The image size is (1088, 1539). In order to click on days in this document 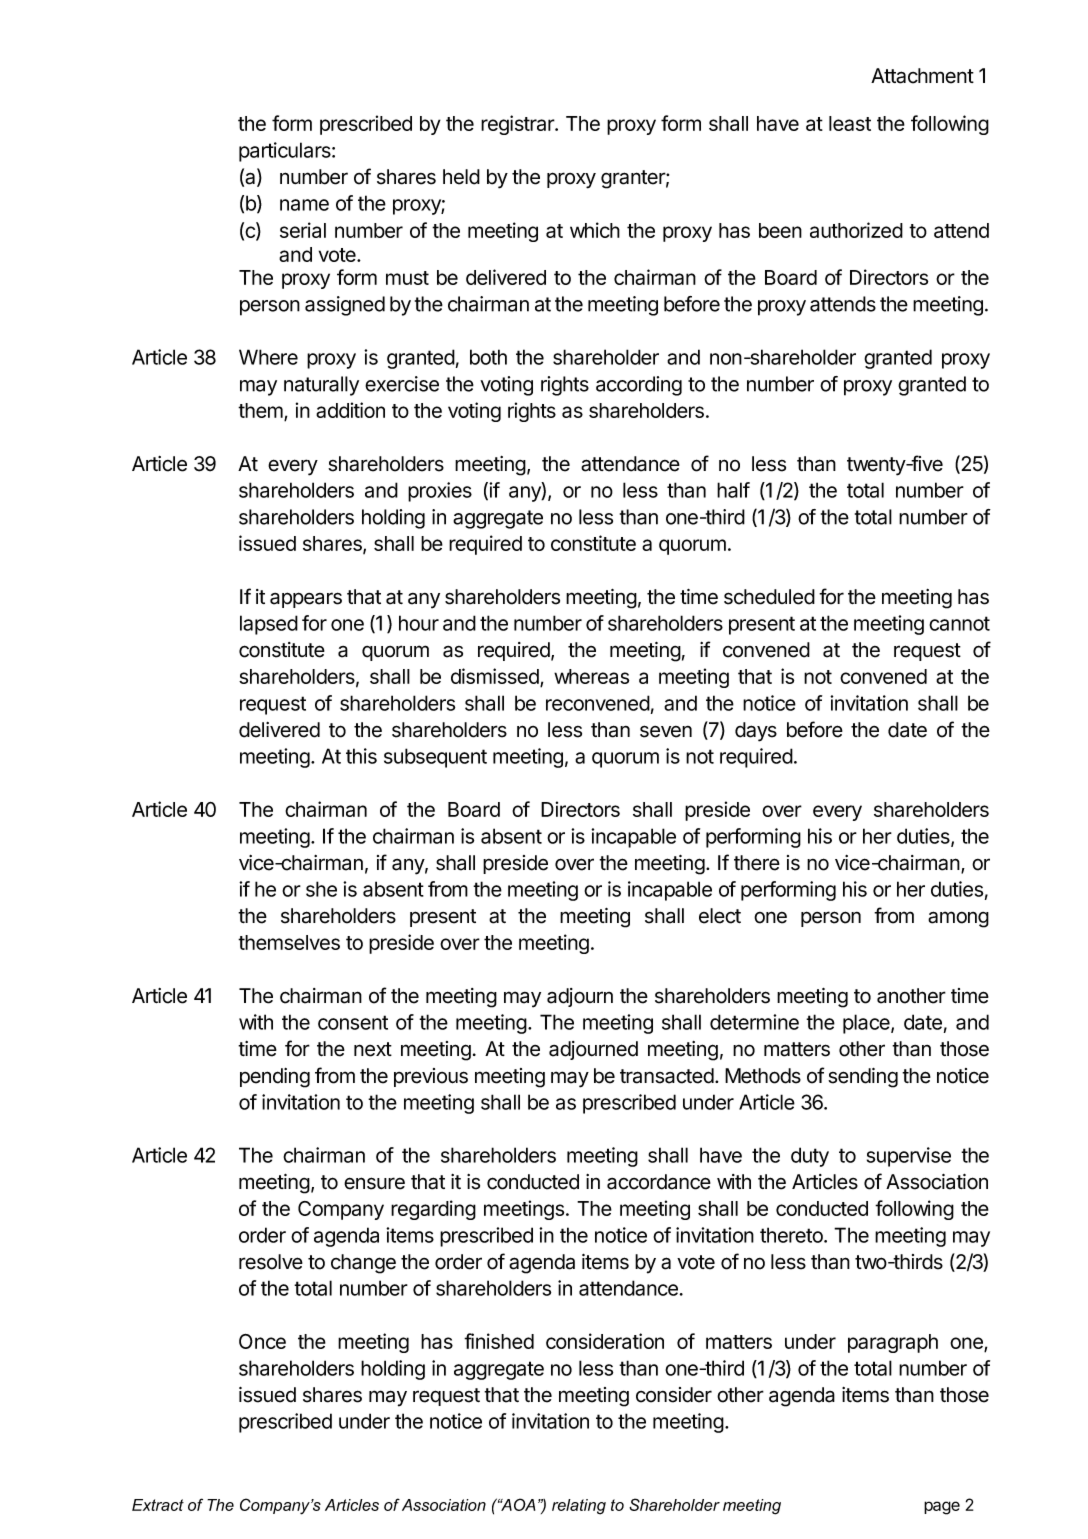, I will do `click(756, 732)`.
